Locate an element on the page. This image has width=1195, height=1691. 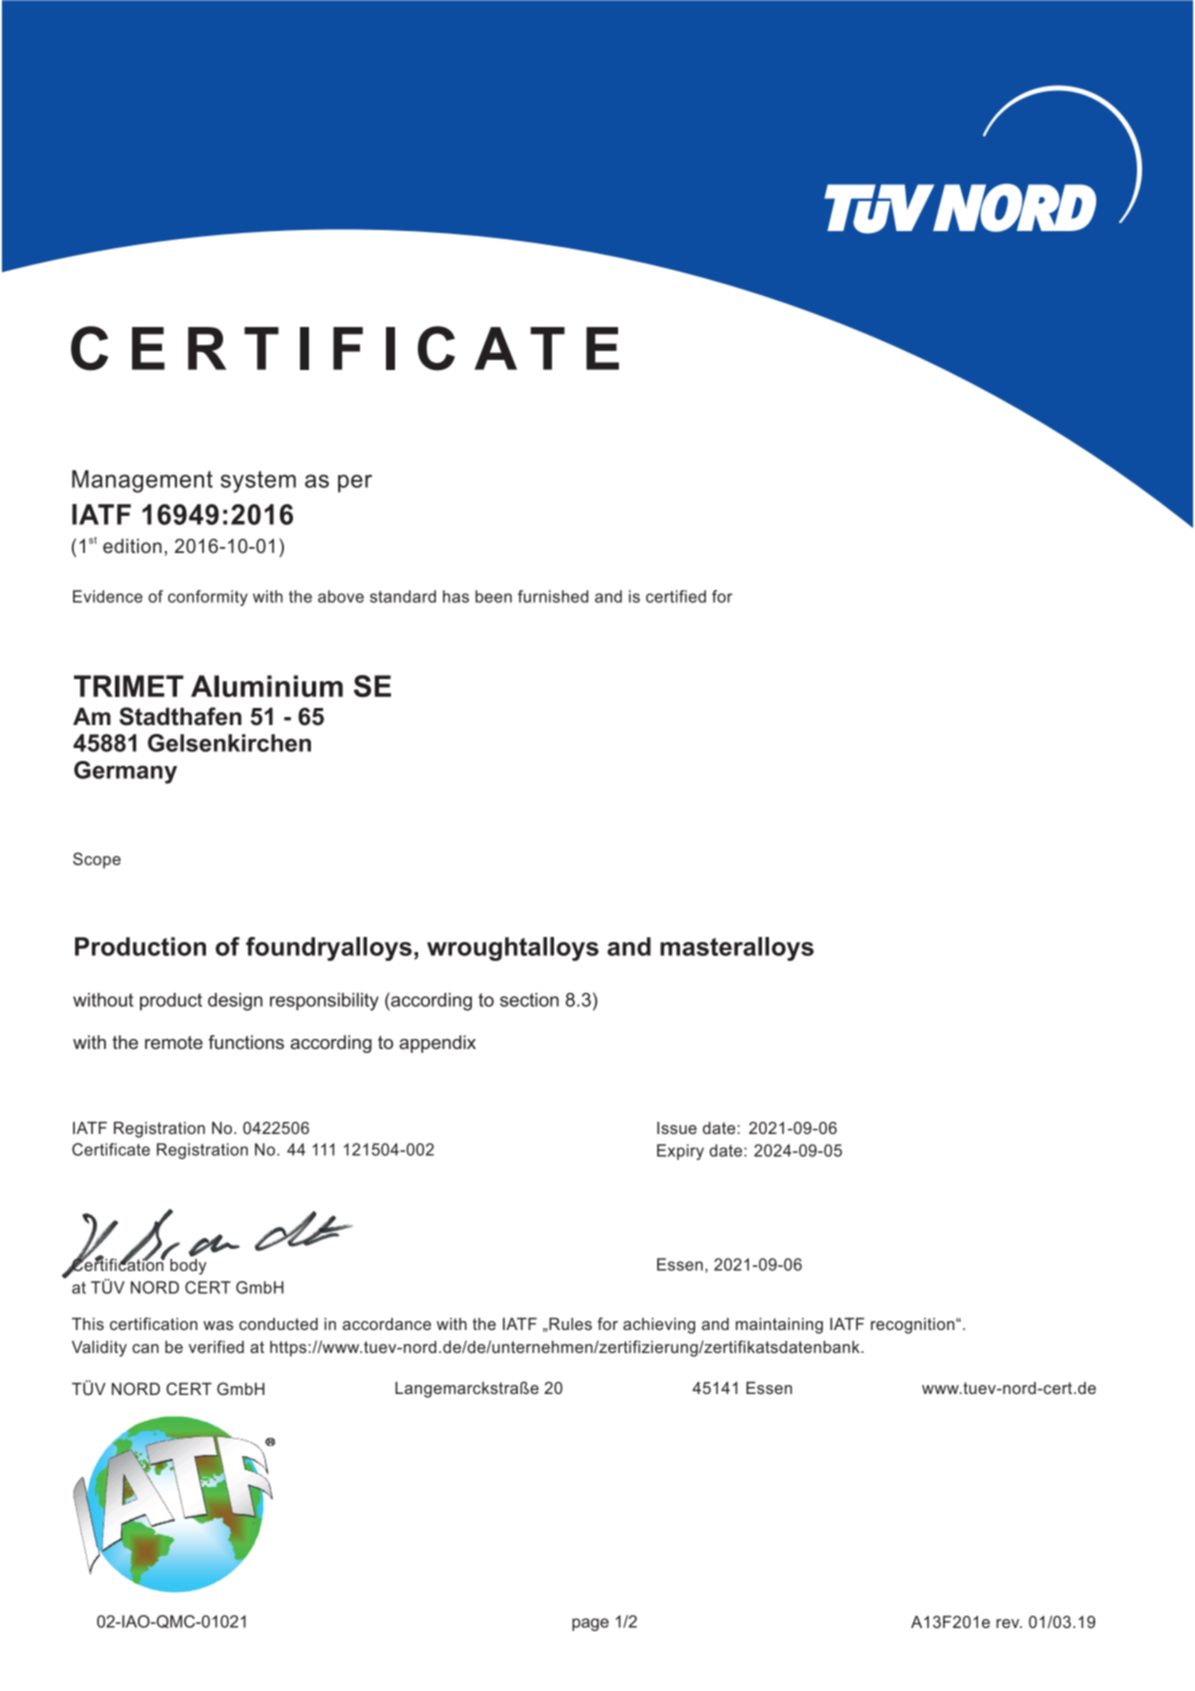
Issue is located at coordinates (677, 1128).
